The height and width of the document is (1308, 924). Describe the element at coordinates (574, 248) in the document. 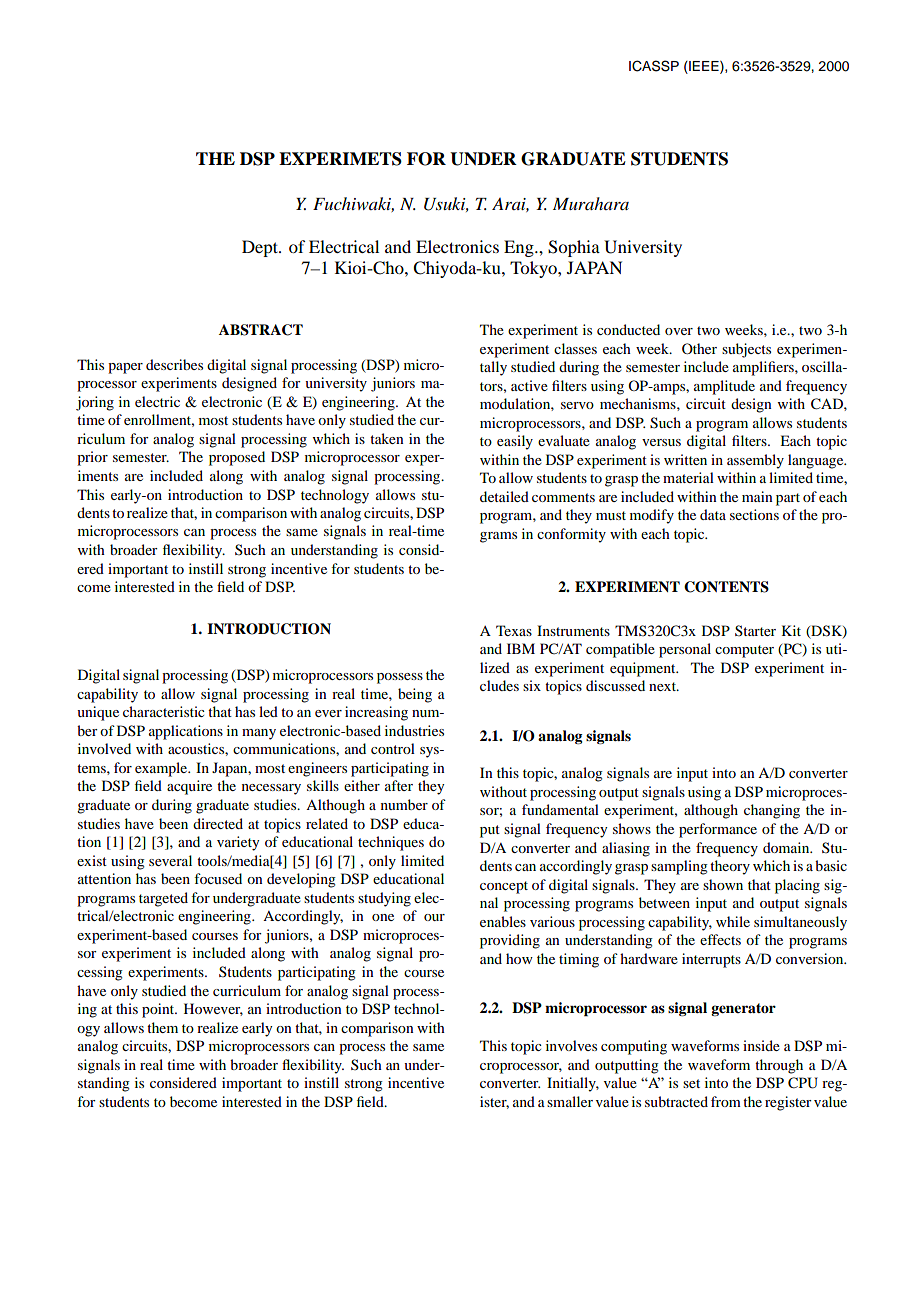

I see `Sophia` at that location.
